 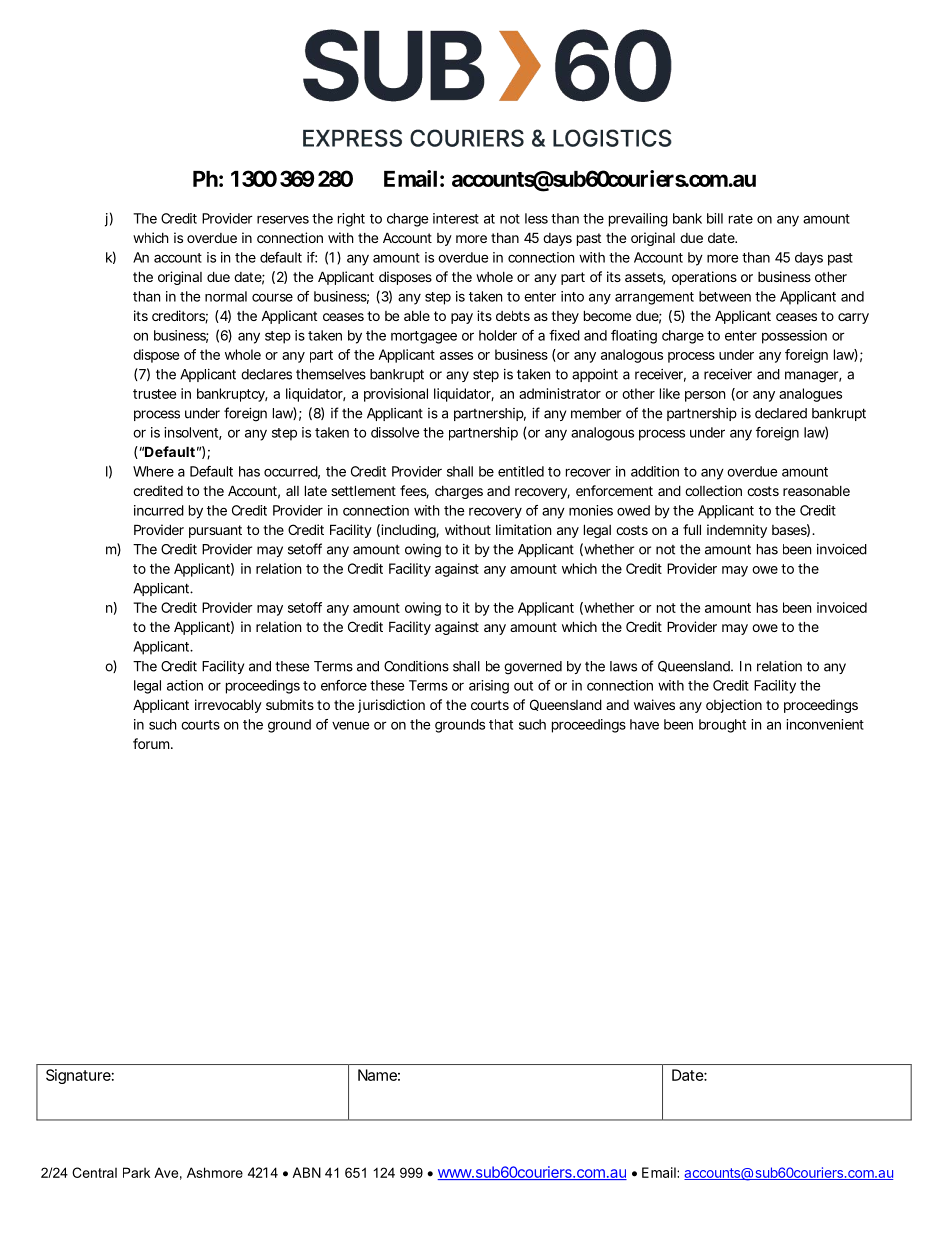 What do you see at coordinates (306, 1172) in the screenshot?
I see `ABN` at bounding box center [306, 1172].
